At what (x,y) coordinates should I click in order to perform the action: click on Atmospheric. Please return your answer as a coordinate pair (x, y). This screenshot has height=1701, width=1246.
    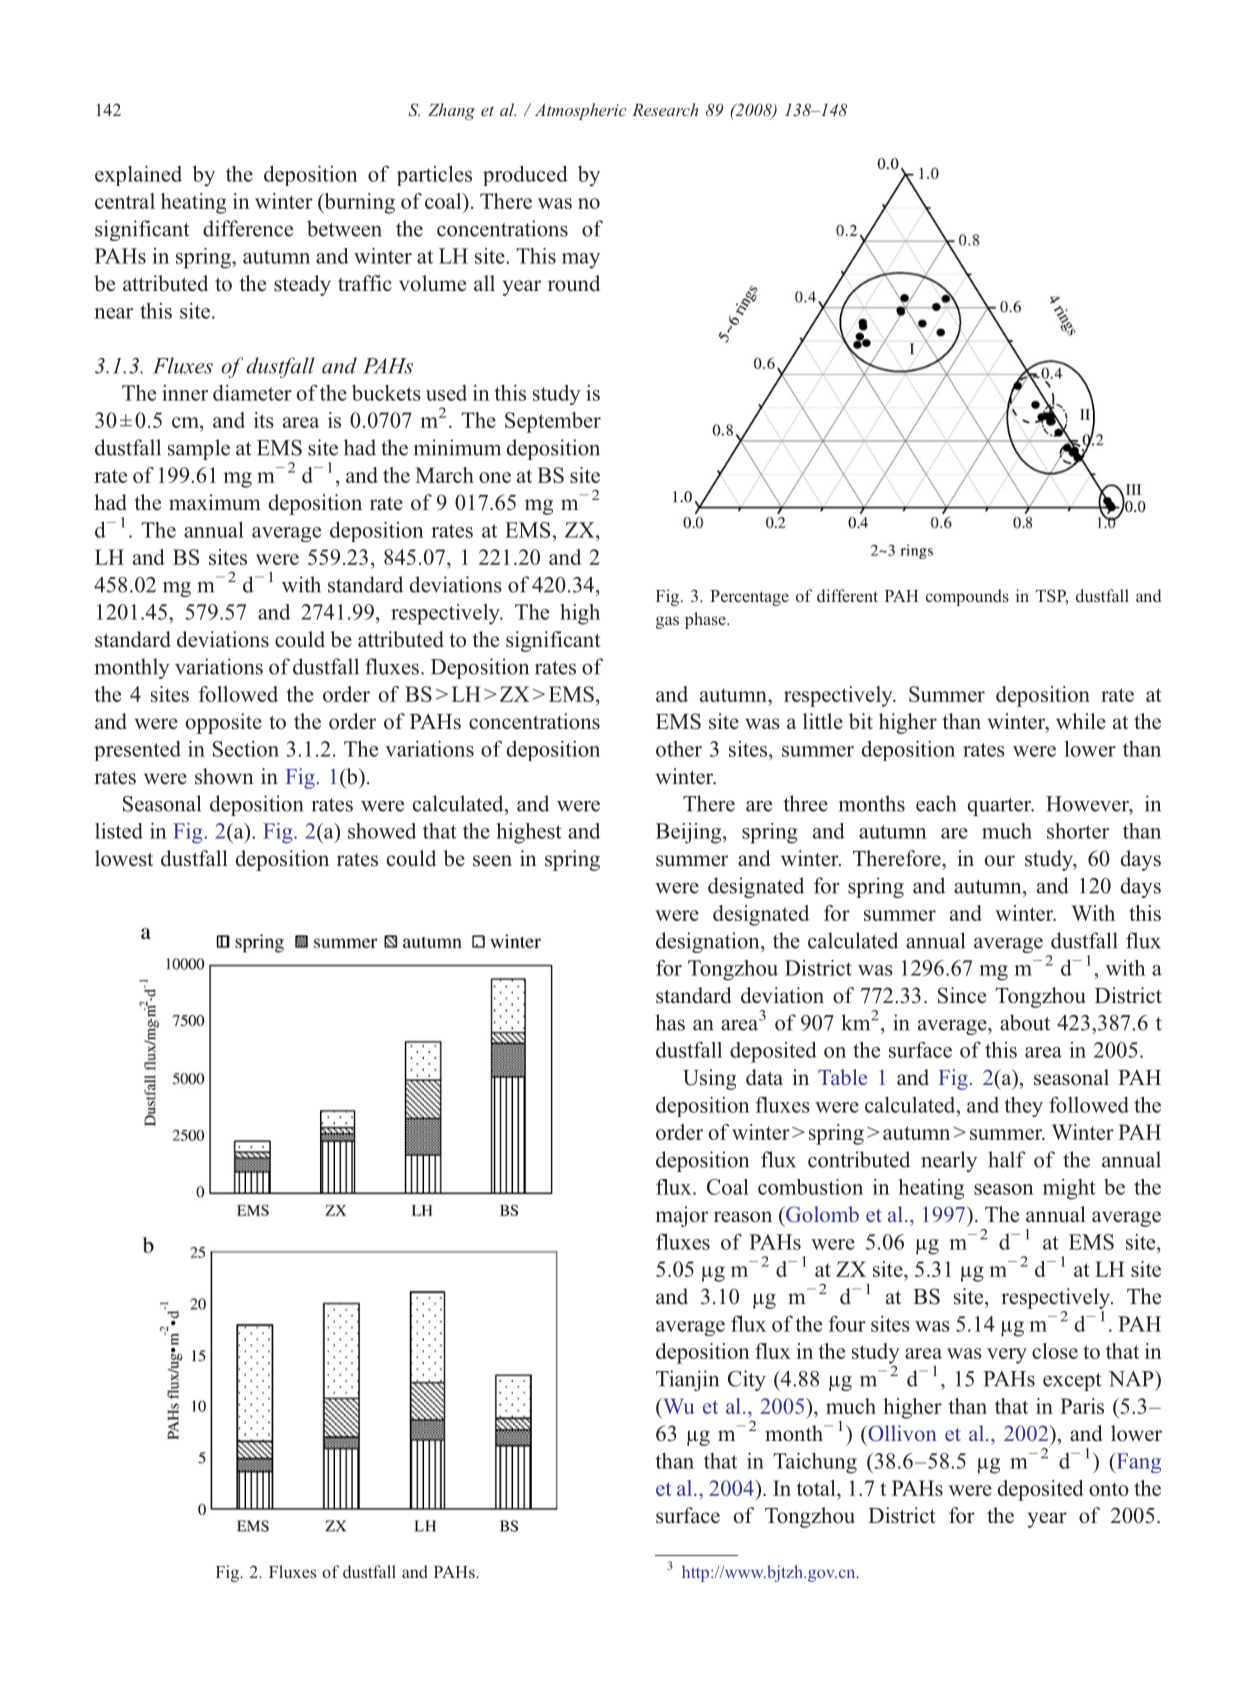
    Looking at the image, I should click on (580, 111).
